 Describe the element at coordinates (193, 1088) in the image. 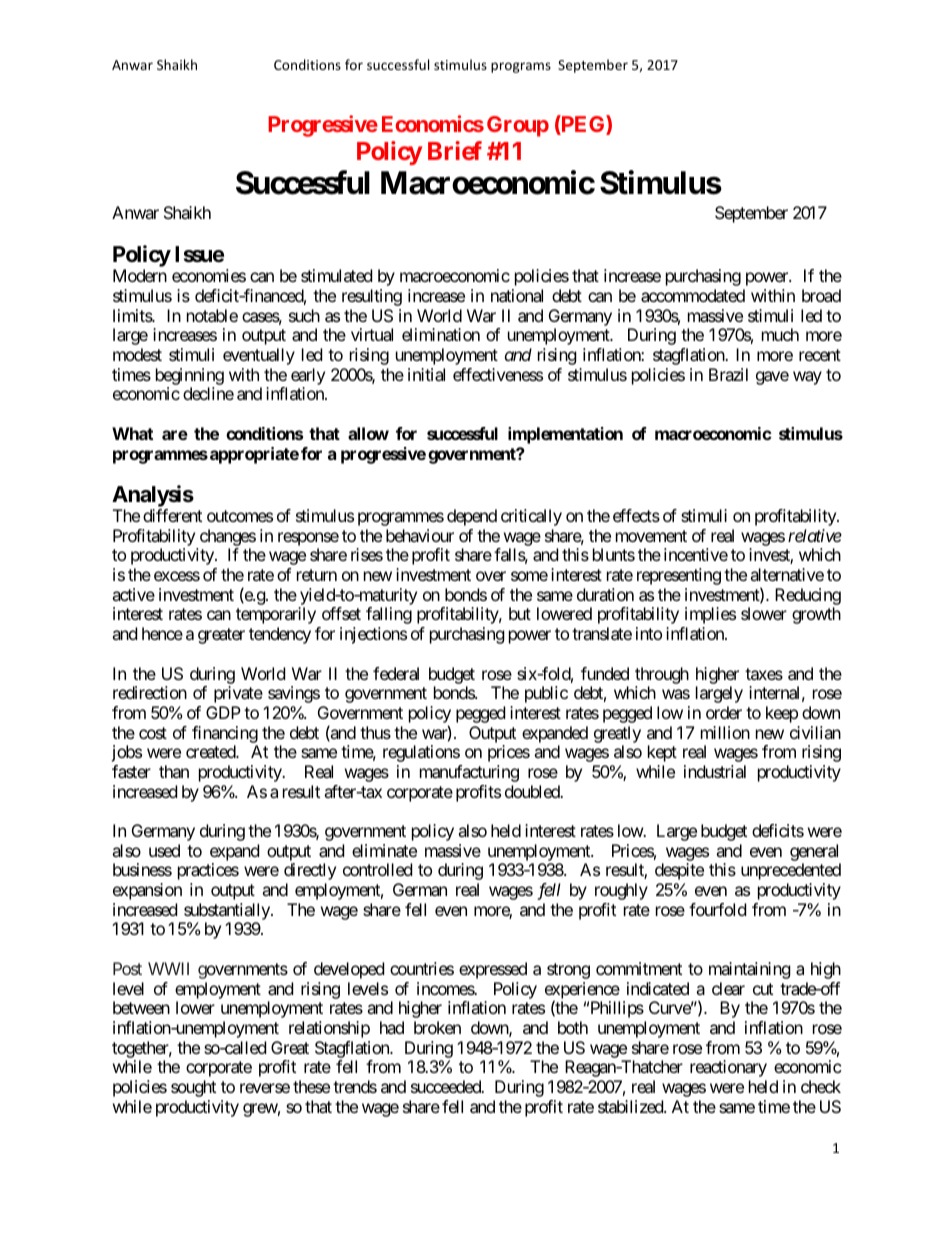

I see `sought` at that location.
